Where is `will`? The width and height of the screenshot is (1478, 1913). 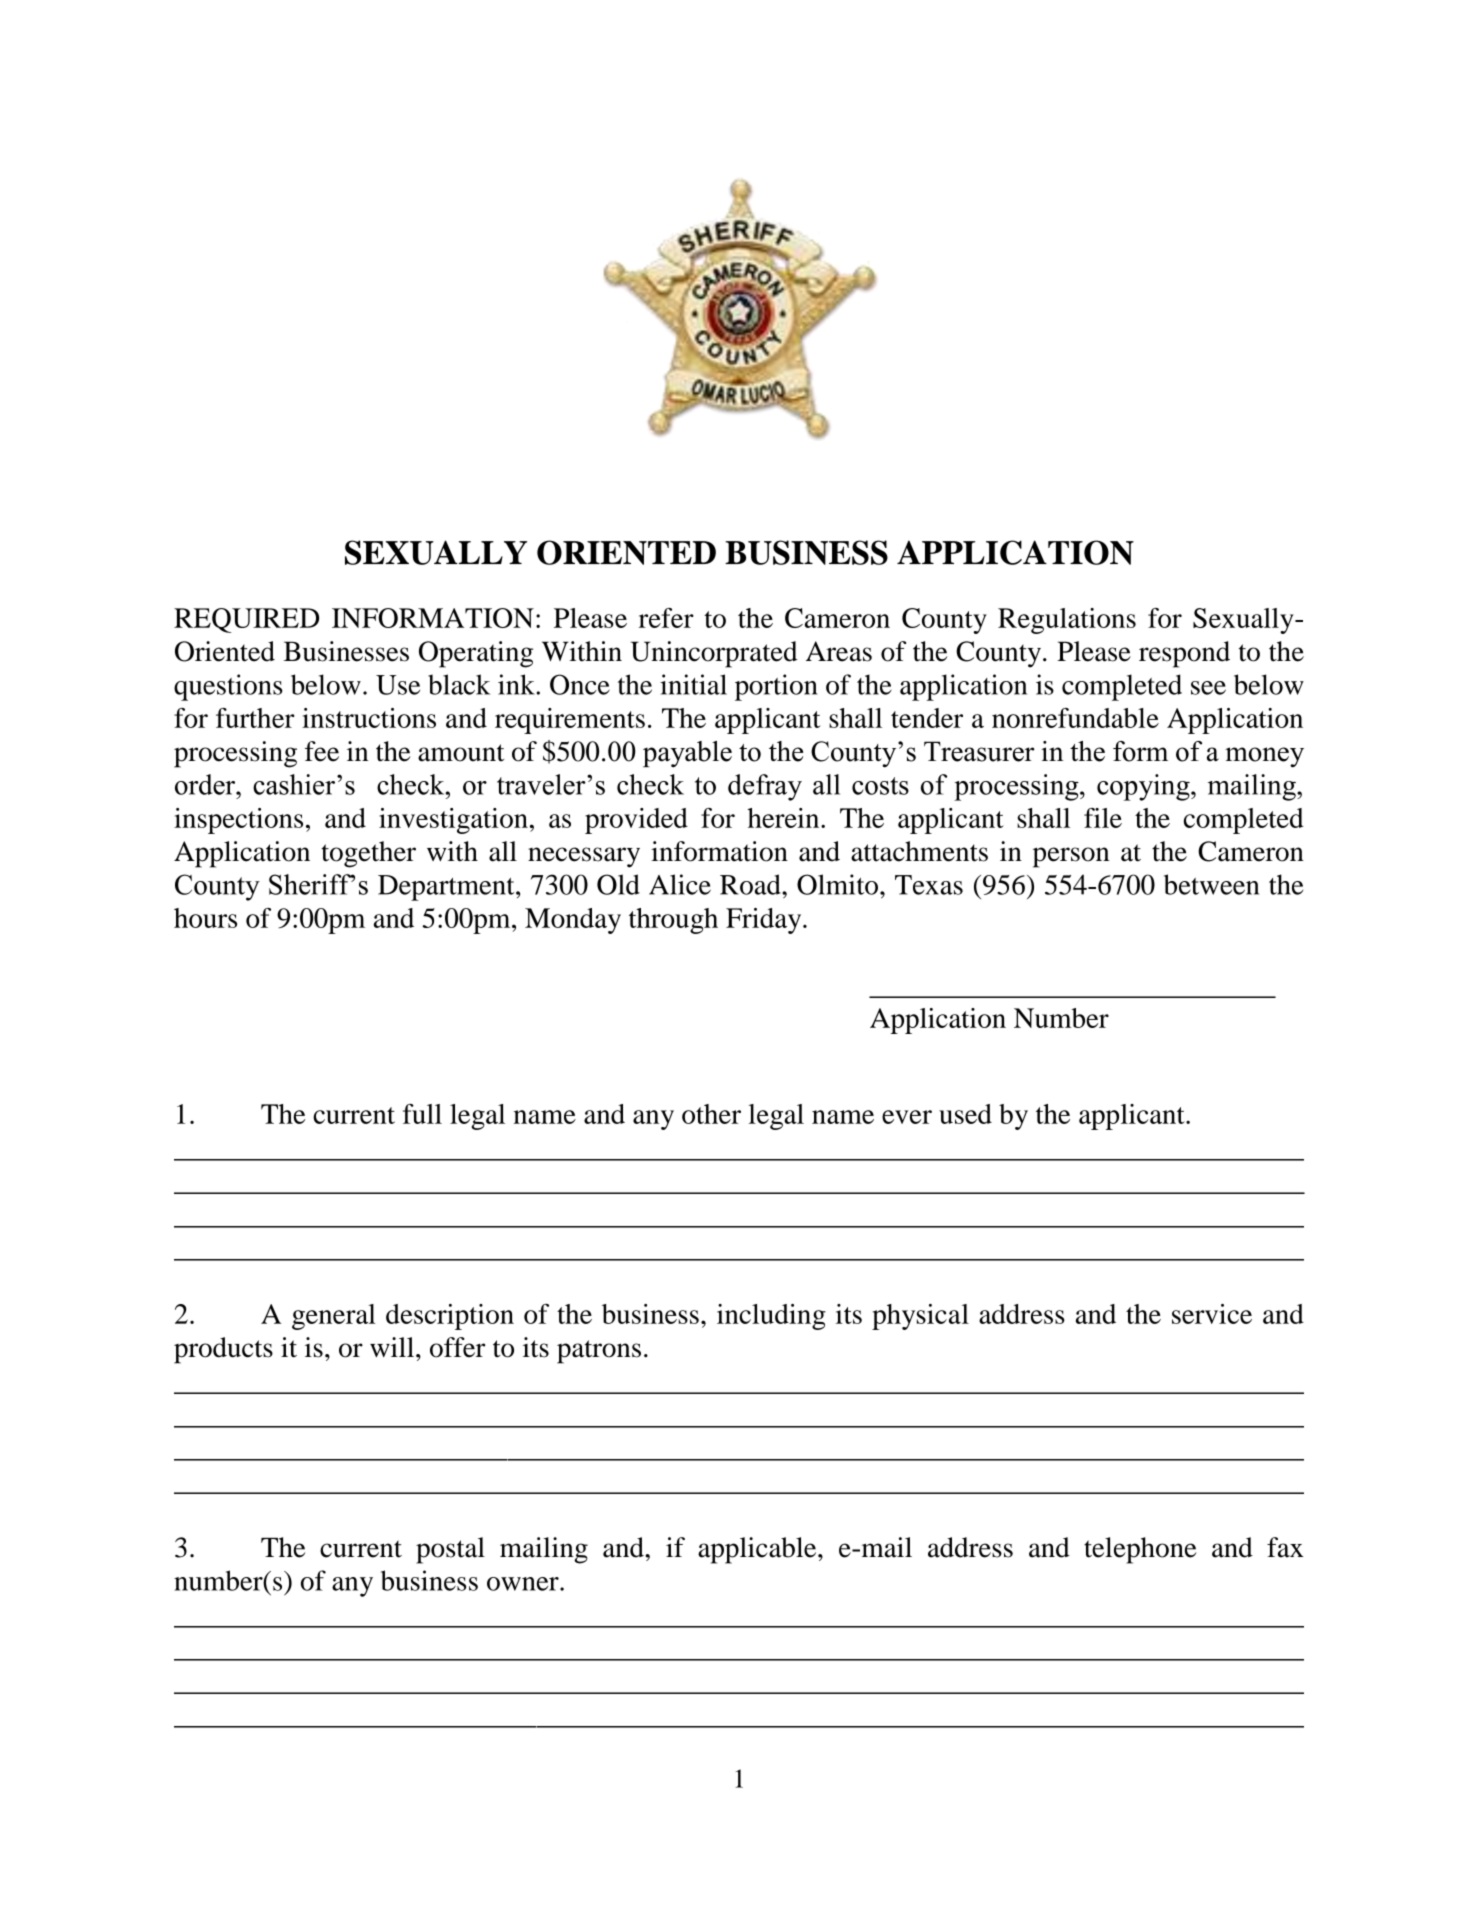 will is located at coordinates (392, 1347).
